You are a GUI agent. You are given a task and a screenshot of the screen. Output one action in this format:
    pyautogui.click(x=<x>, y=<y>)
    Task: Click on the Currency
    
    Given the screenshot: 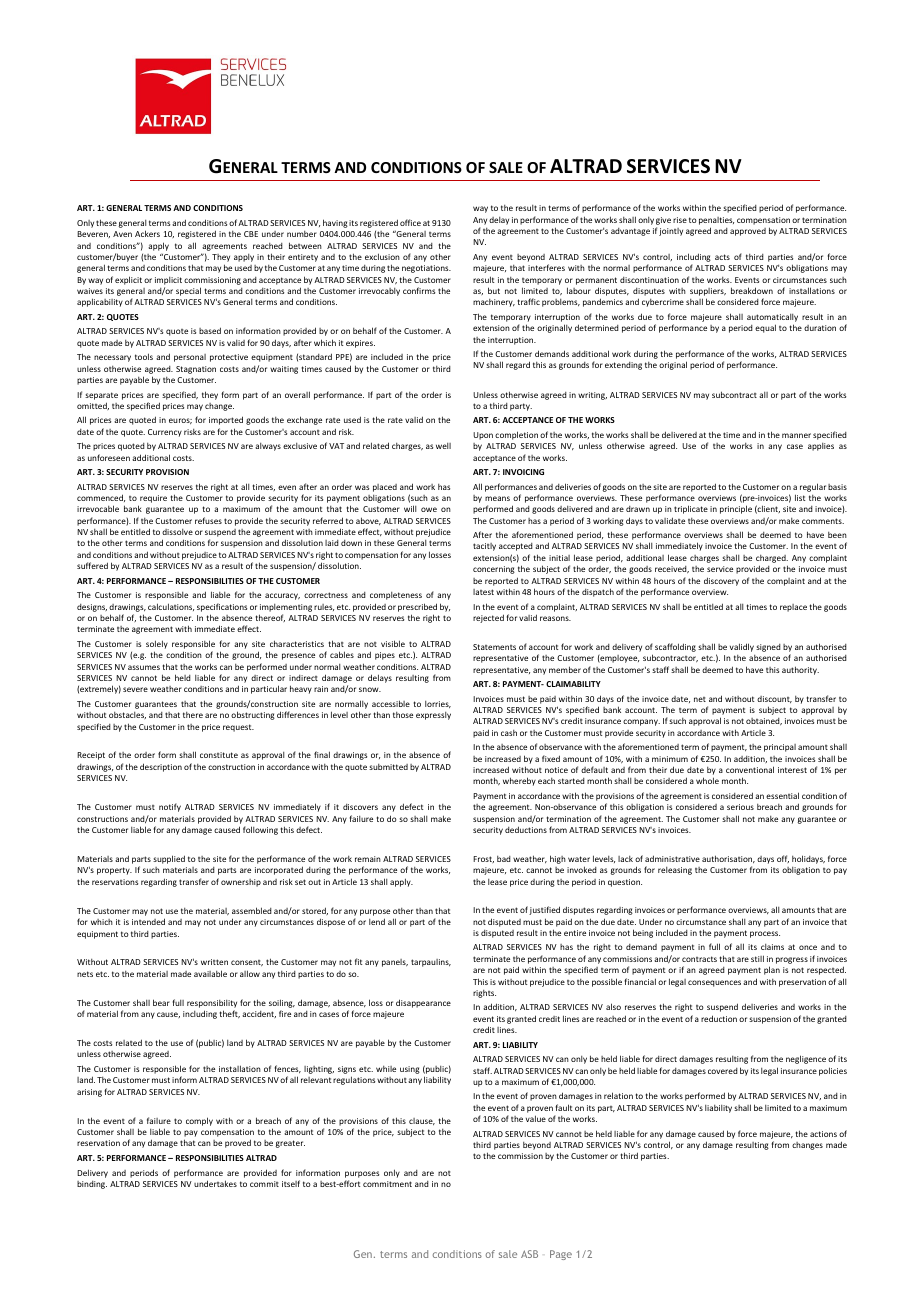 What is the action you would take?
    pyautogui.click(x=165, y=433)
